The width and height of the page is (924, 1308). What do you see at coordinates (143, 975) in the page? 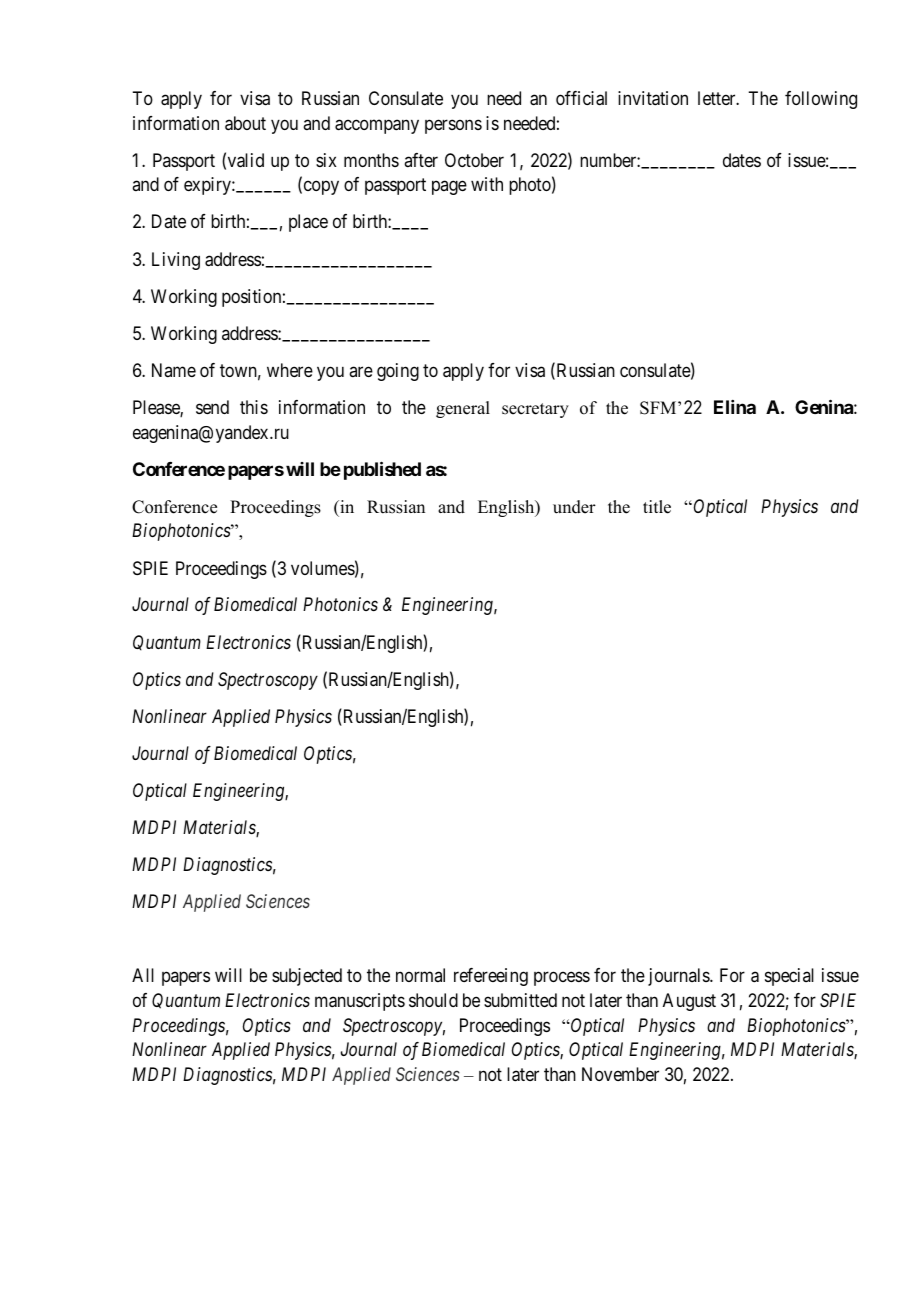
I see `All` at bounding box center [143, 975].
